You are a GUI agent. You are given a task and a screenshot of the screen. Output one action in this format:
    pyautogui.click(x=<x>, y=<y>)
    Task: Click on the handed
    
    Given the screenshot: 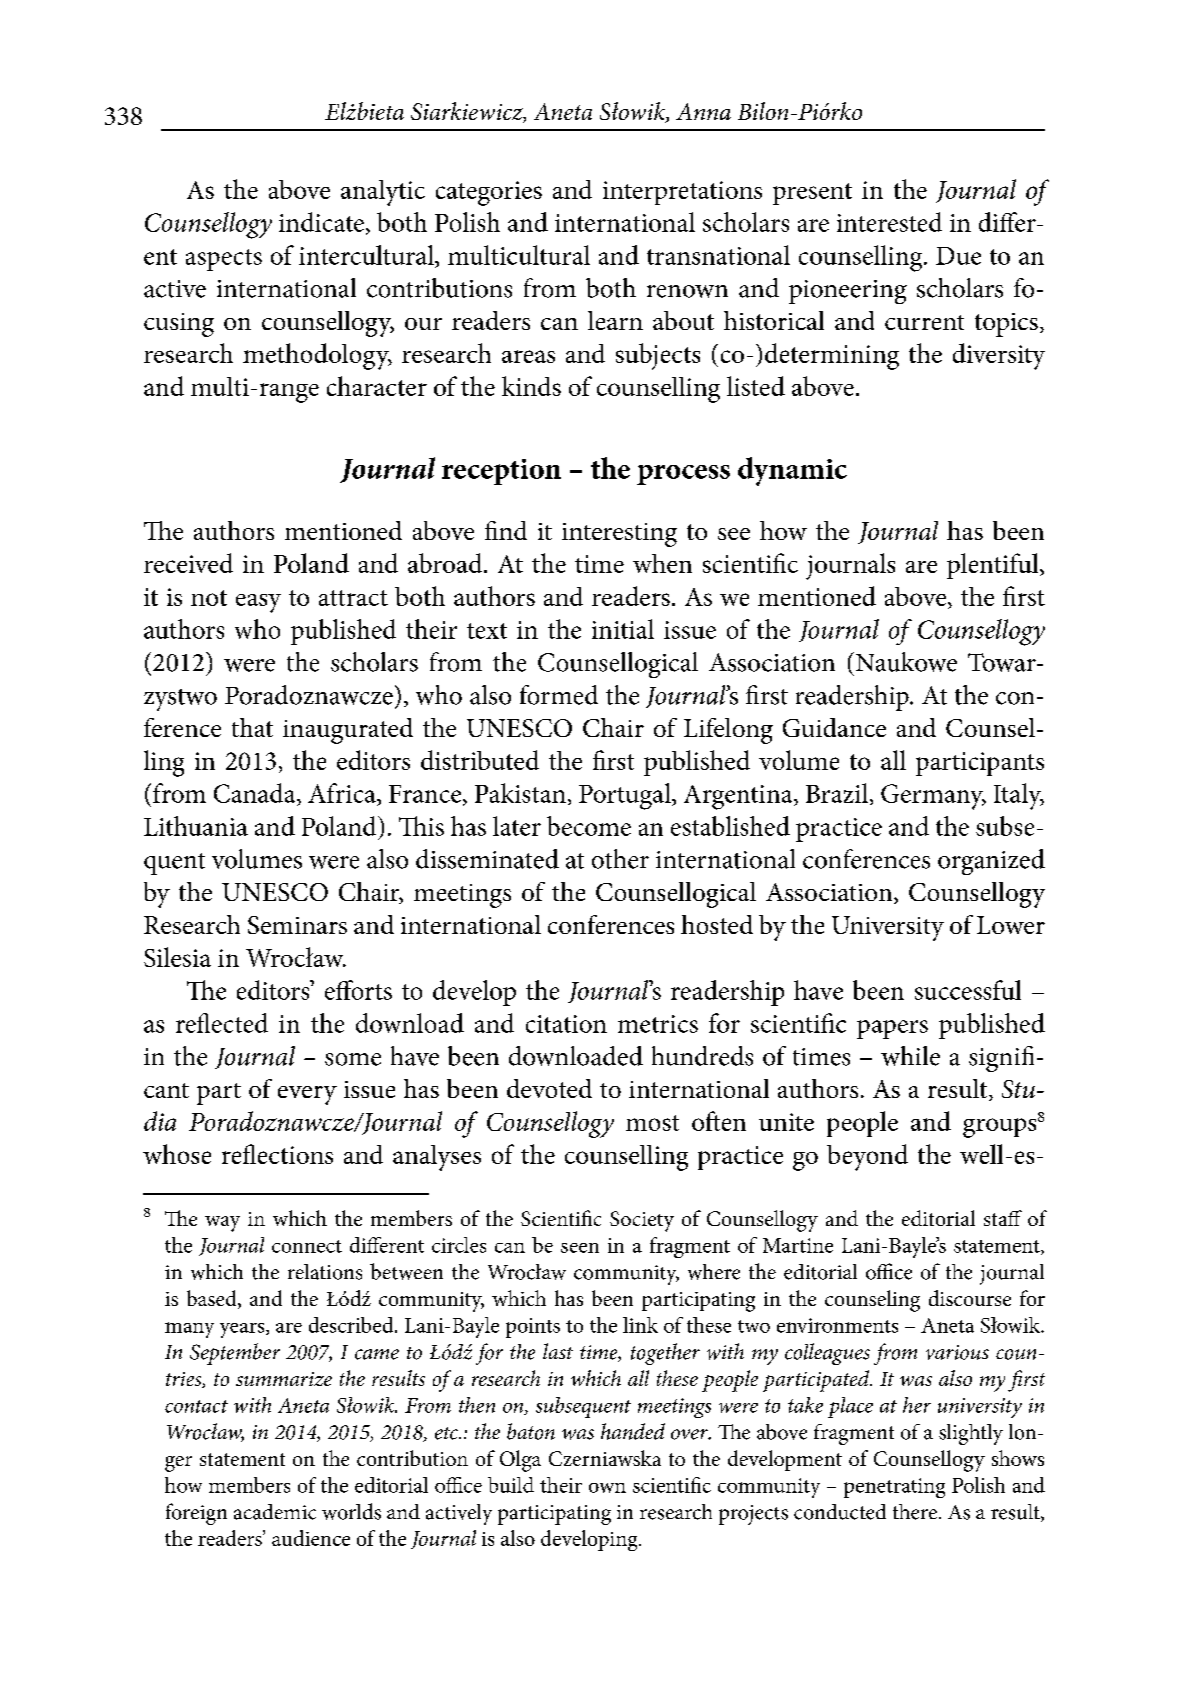 What is the action you would take?
    pyautogui.click(x=633, y=1431)
